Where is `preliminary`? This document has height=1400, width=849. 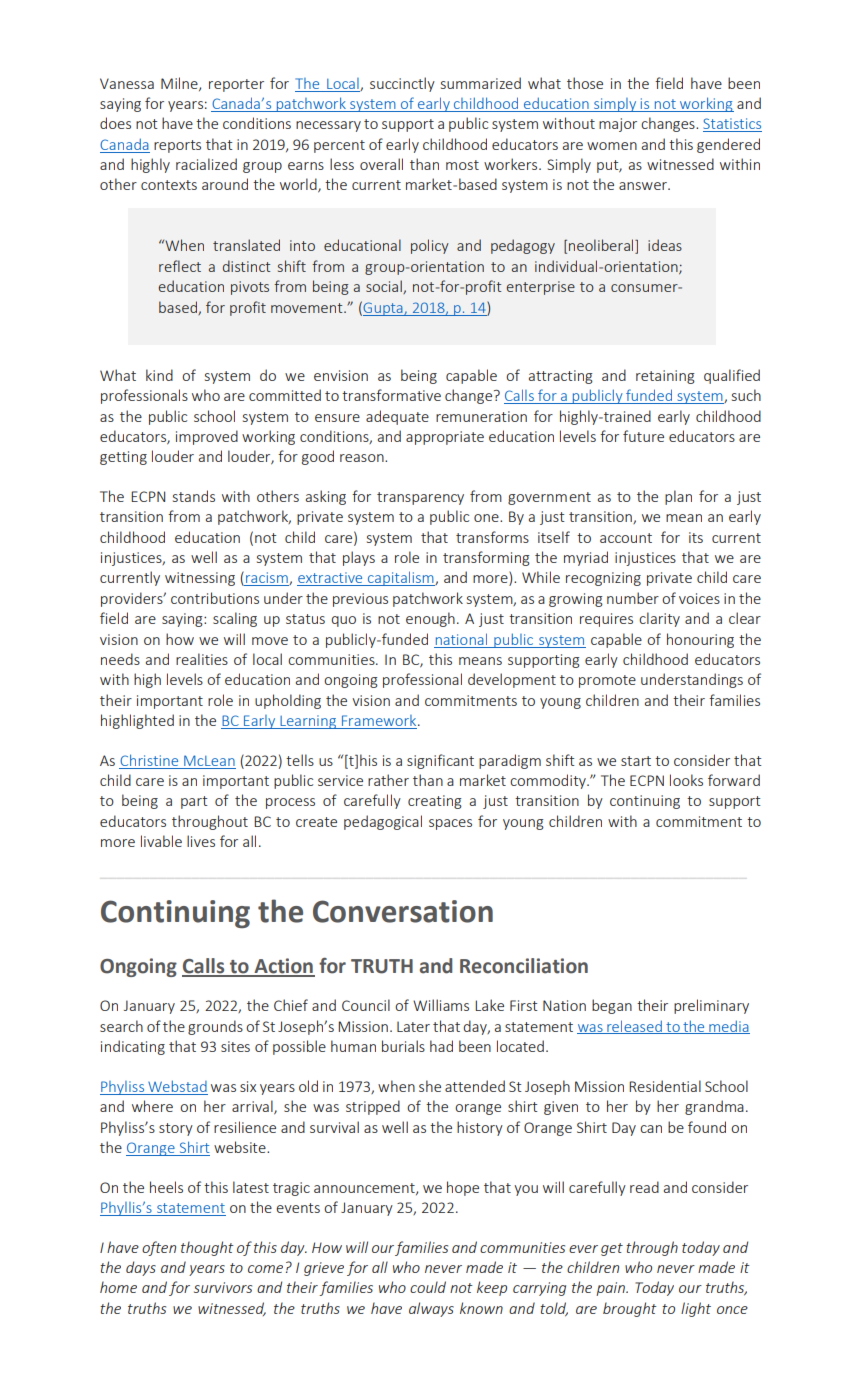 preliminary is located at coordinates (711, 1006).
